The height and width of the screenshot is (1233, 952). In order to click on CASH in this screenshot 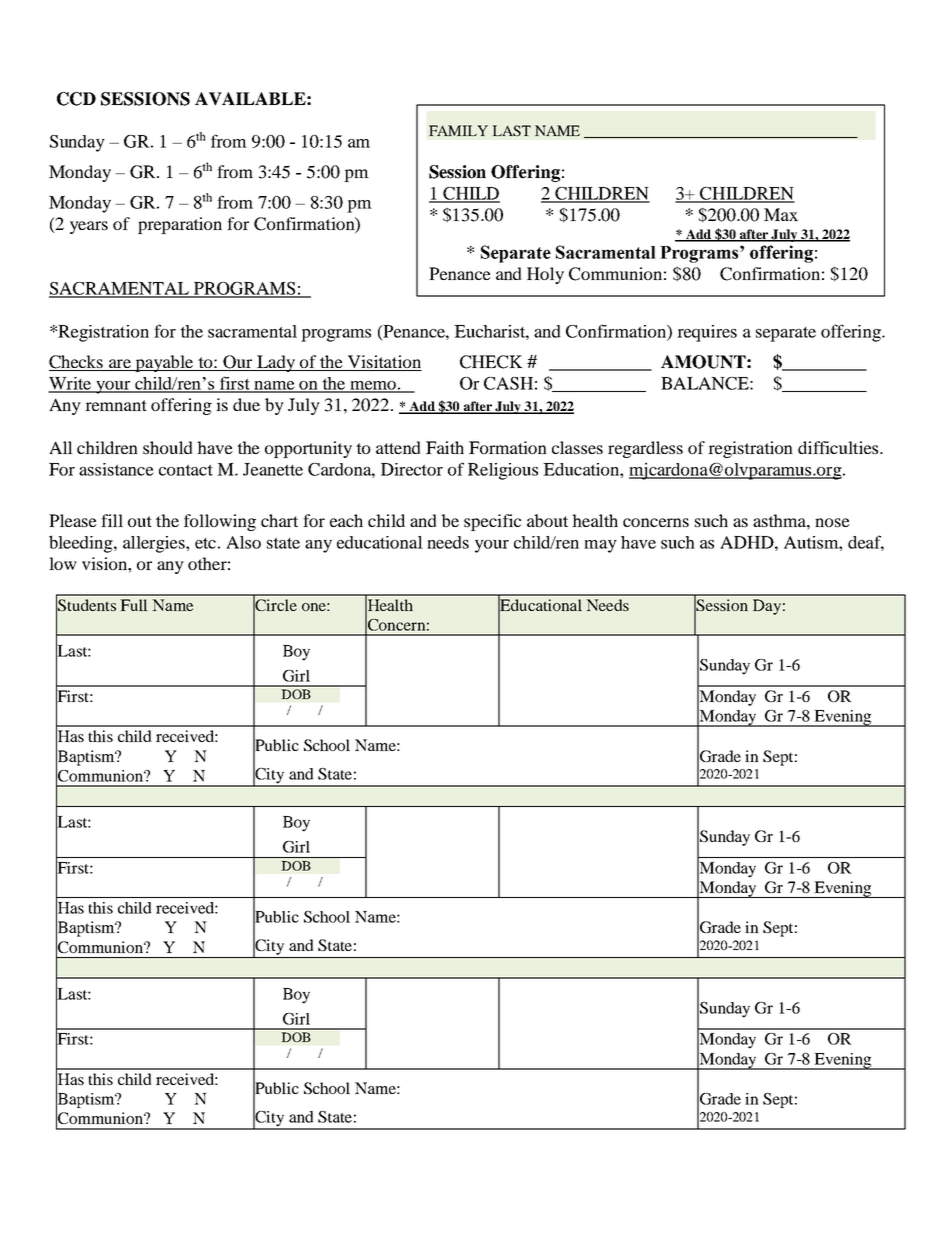, I will do `click(508, 383)`.
